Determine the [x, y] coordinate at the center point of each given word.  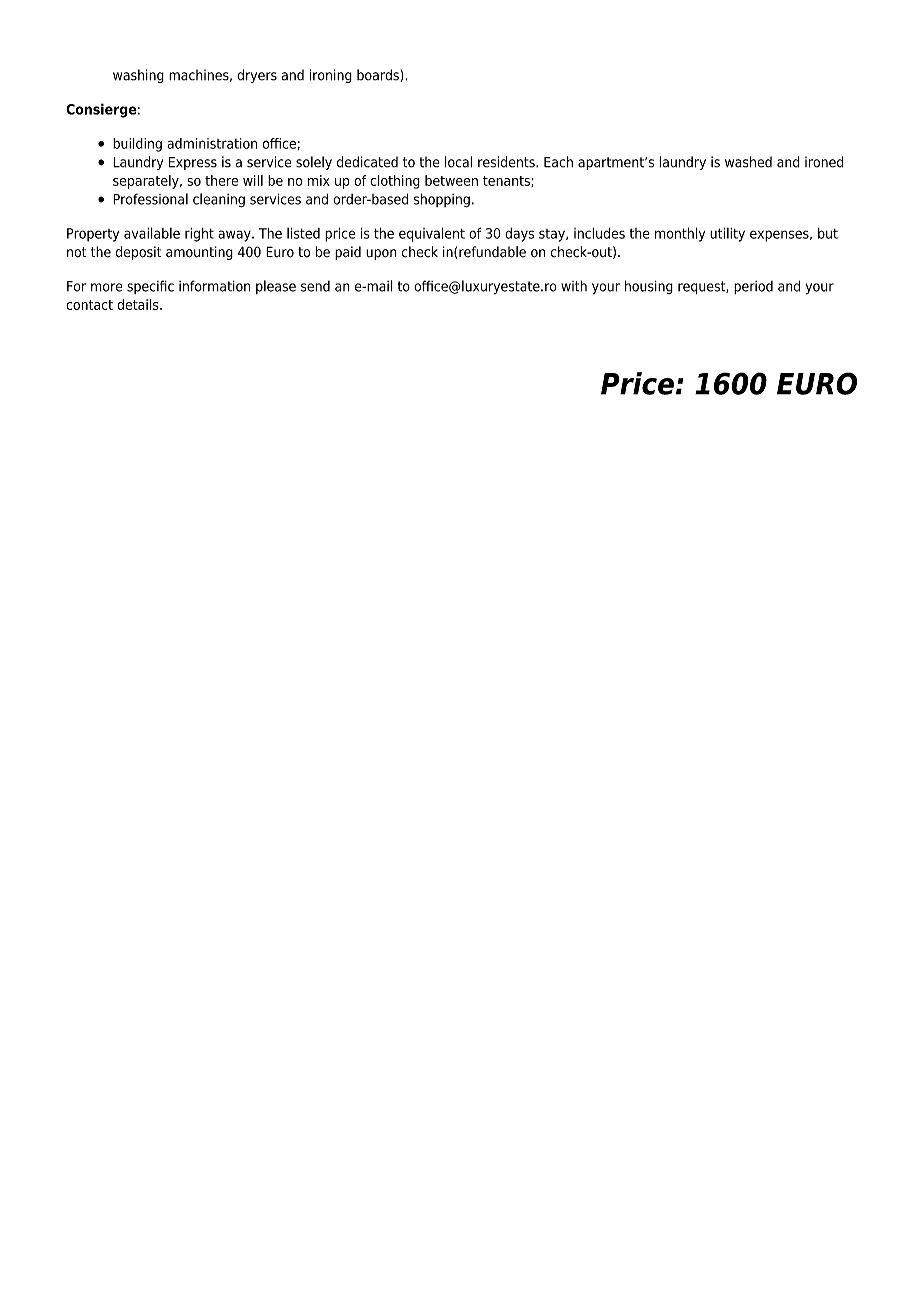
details [139, 304]
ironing [331, 76]
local [458, 162]
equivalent [432, 234]
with [574, 286]
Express [193, 163]
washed [748, 162]
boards [379, 75]
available [152, 233]
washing [138, 76]
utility [727, 235]
